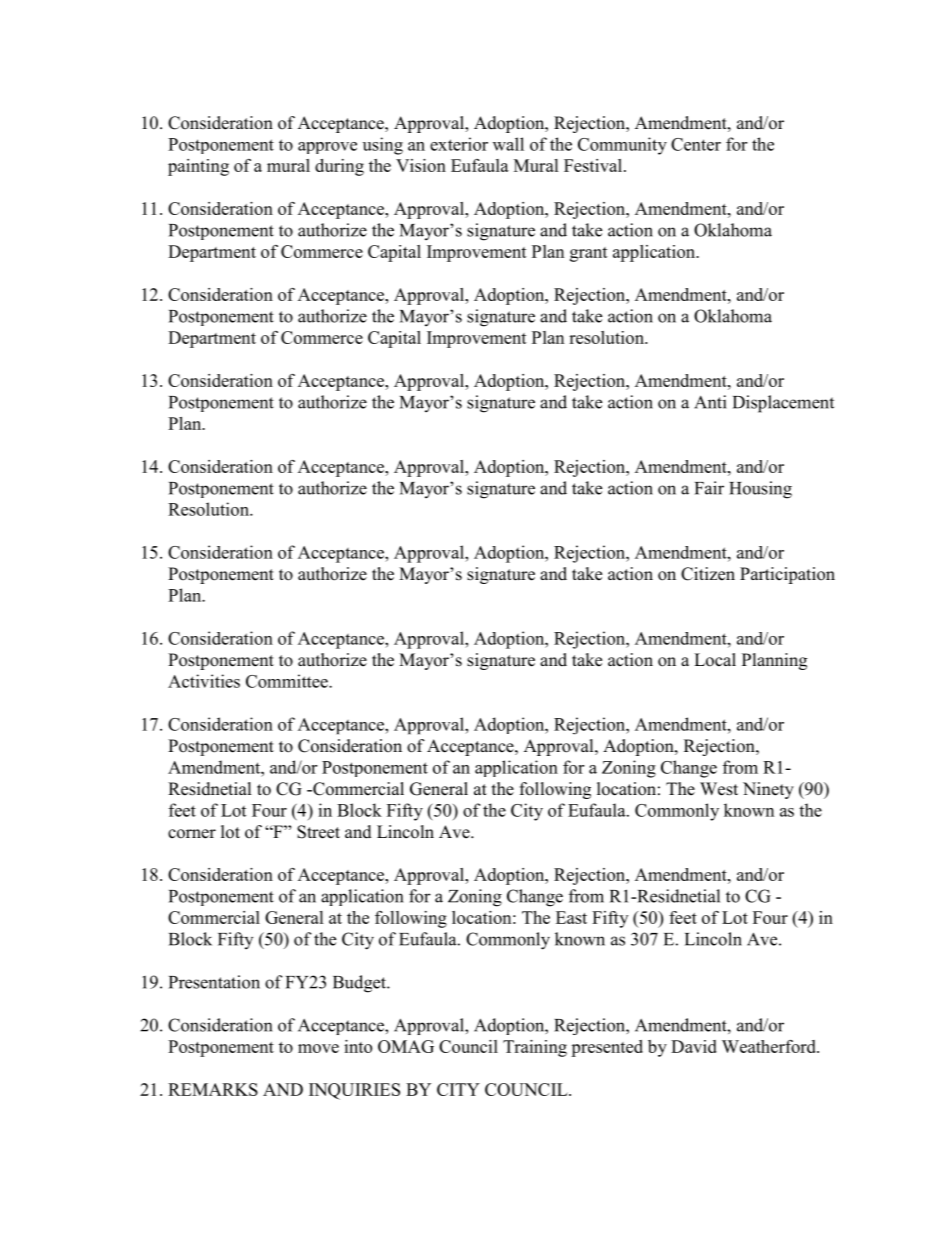  Describe the element at coordinates (288, 681) in the image. I see `Committee` at that location.
